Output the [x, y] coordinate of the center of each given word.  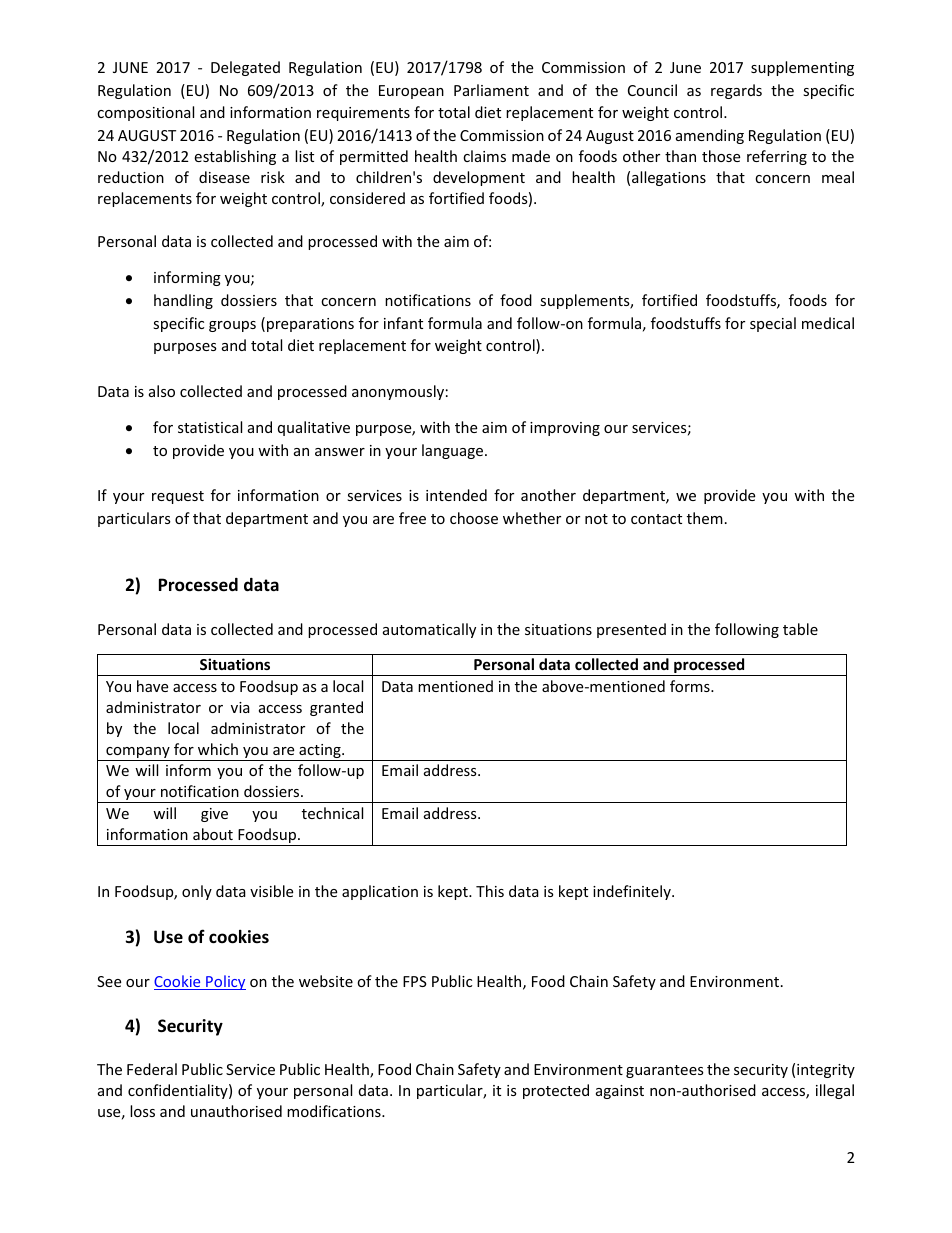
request [178, 497]
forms [691, 686]
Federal [152, 1069]
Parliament [491, 90]
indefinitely [633, 892]
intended [456, 495]
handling [183, 301]
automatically [429, 630]
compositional [145, 113]
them [705, 518]
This [490, 891]
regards [736, 91]
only [197, 892]
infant [403, 323]
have [152, 686]
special [773, 324]
